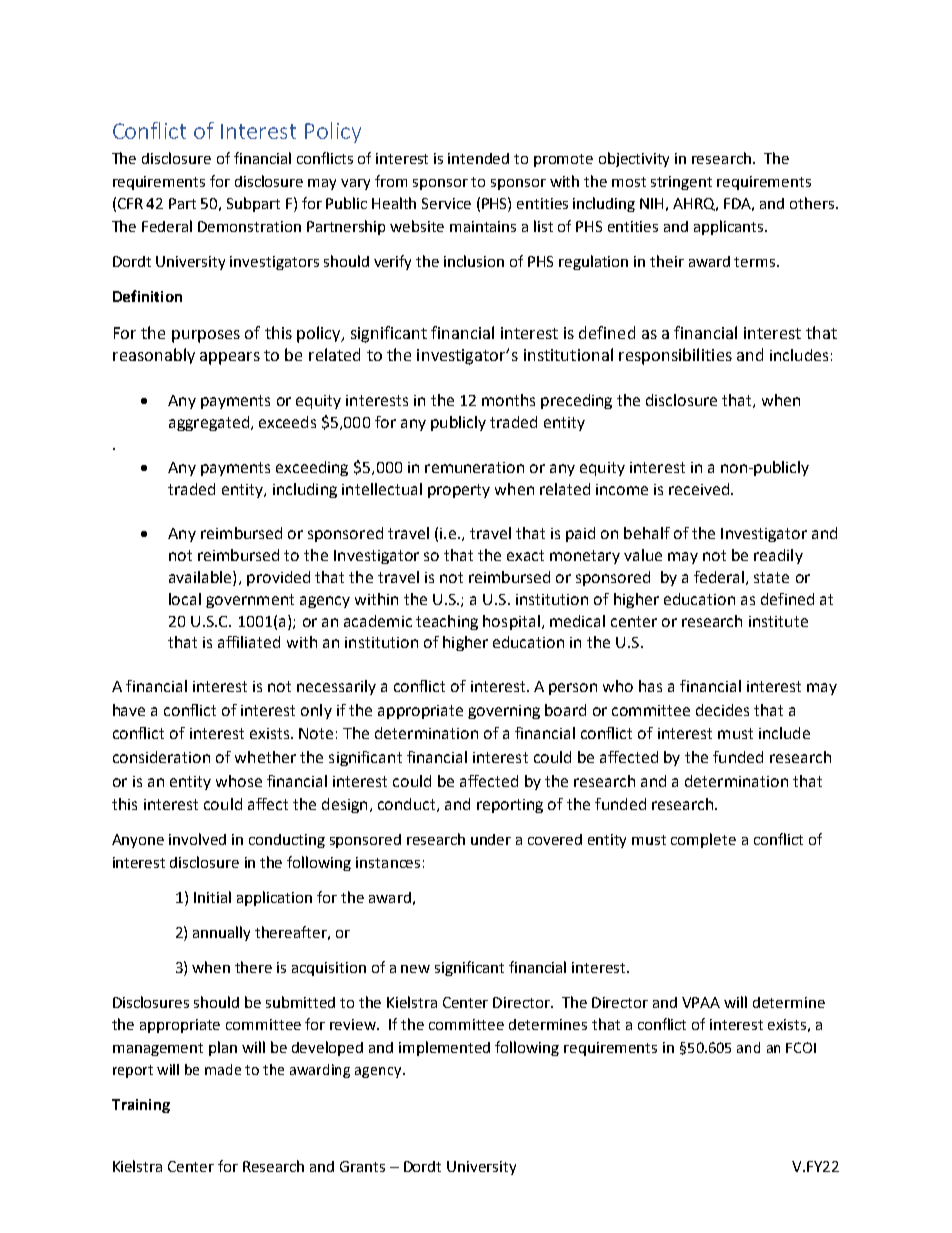 The image size is (952, 1233). What do you see at coordinates (459, 491) in the screenshot?
I see `property` at bounding box center [459, 491].
